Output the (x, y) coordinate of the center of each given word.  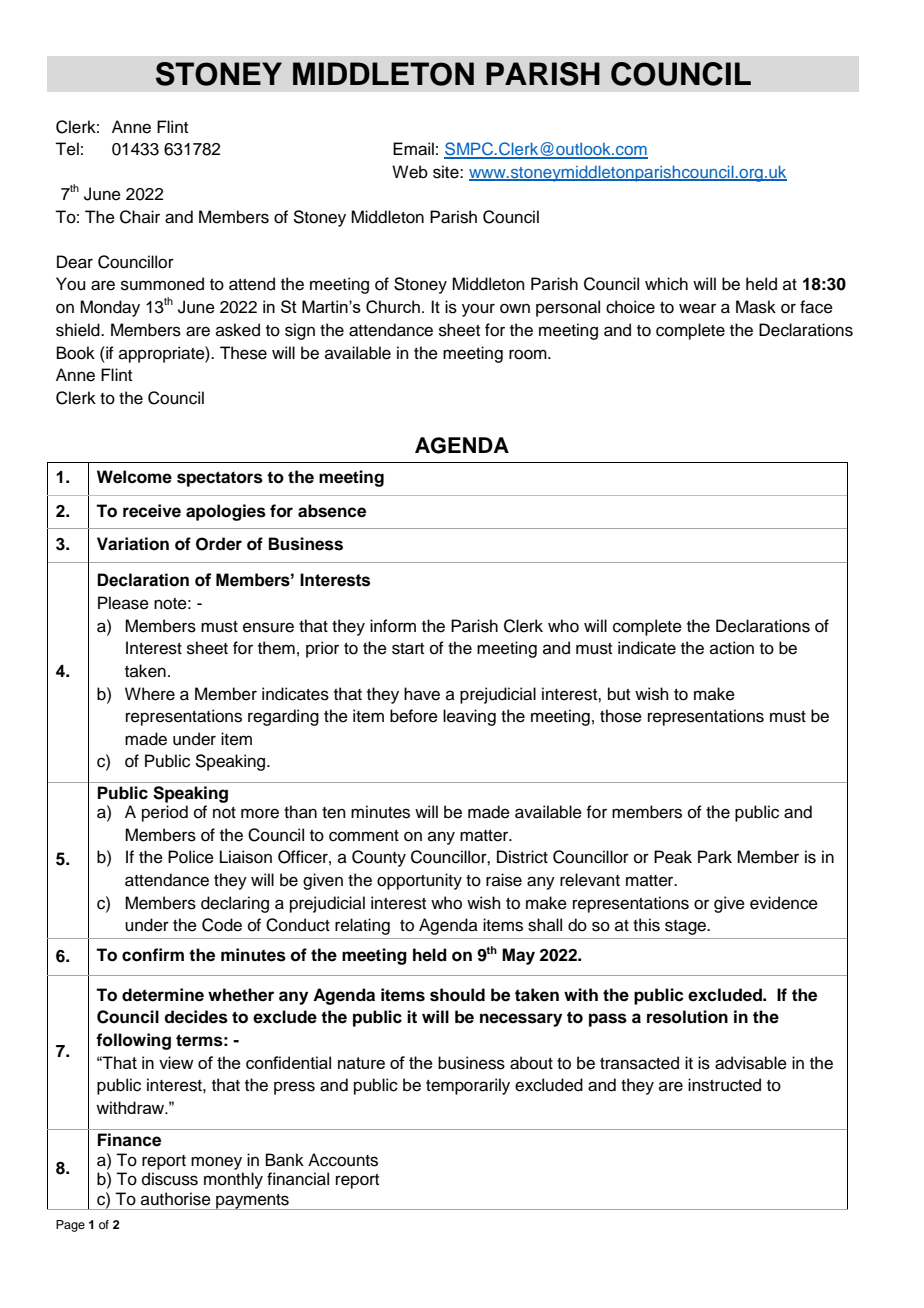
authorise (176, 1199)
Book (76, 353)
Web (410, 172)
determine (163, 995)
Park (715, 857)
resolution (687, 1017)
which (666, 284)
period (165, 813)
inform (393, 626)
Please (123, 603)
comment (364, 836)
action (732, 648)
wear (697, 308)
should (457, 995)
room (529, 354)
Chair (140, 217)
